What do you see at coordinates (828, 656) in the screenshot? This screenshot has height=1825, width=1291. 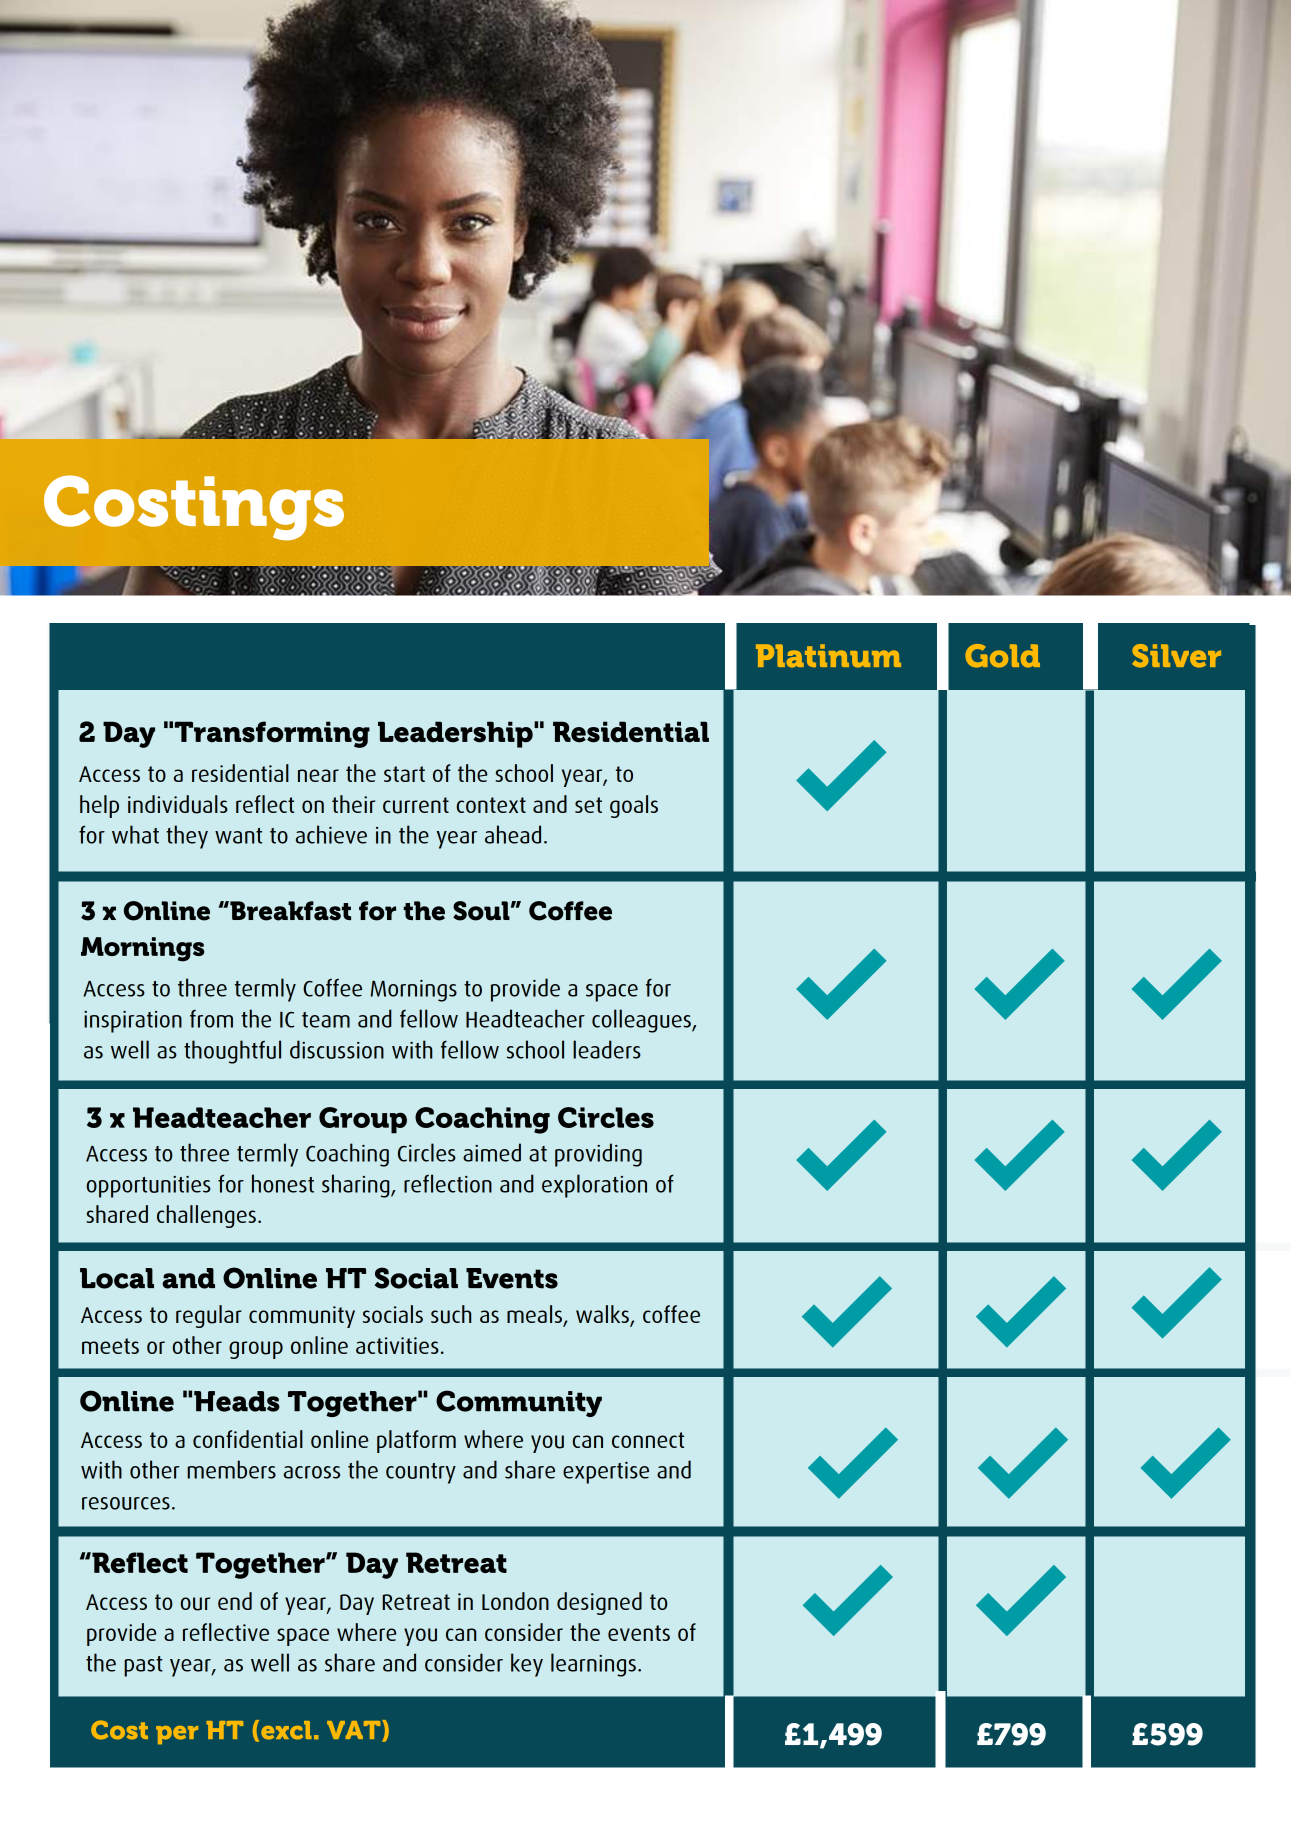 I see `Platinum` at bounding box center [828, 656].
